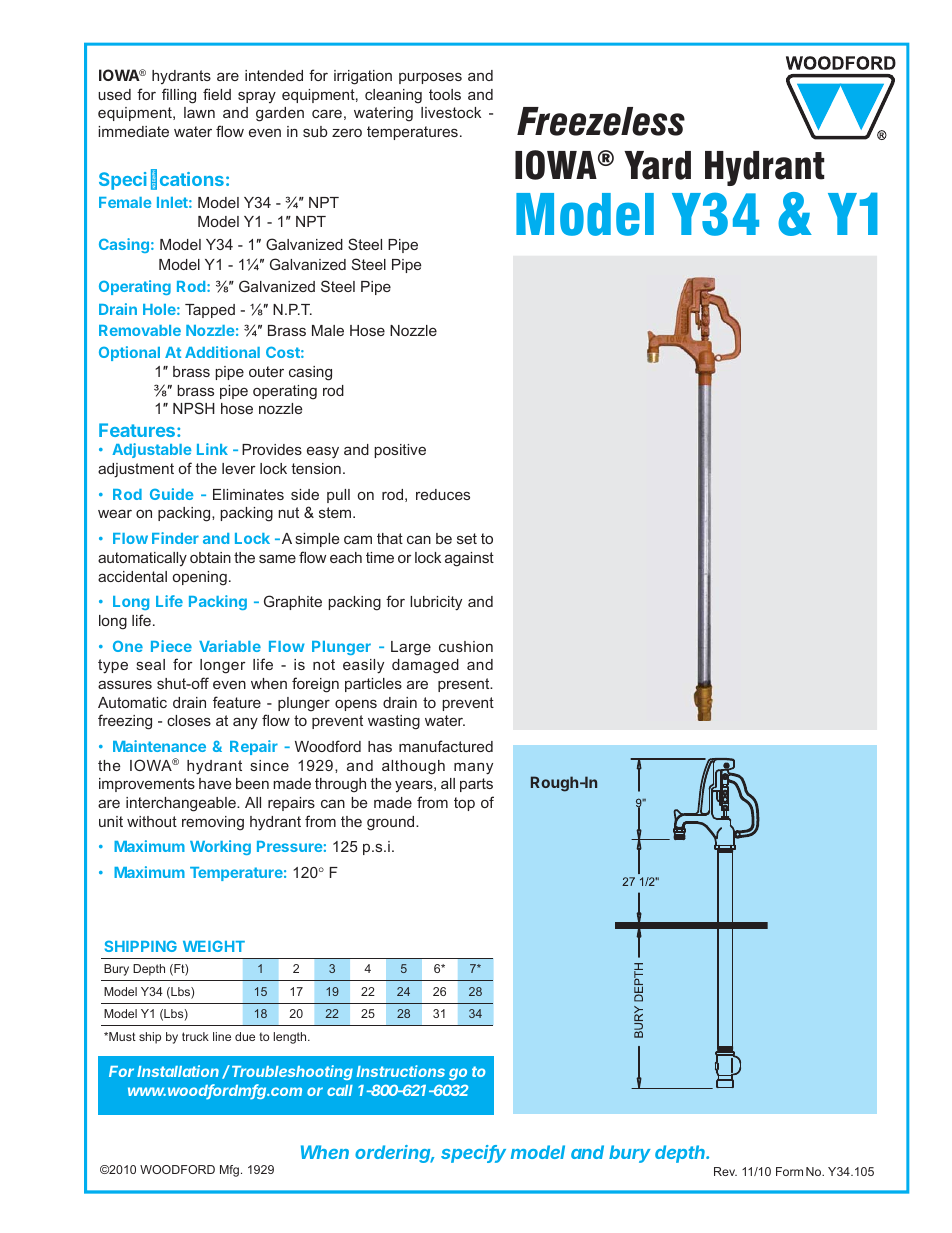  I want to click on lawn, so click(199, 112).
